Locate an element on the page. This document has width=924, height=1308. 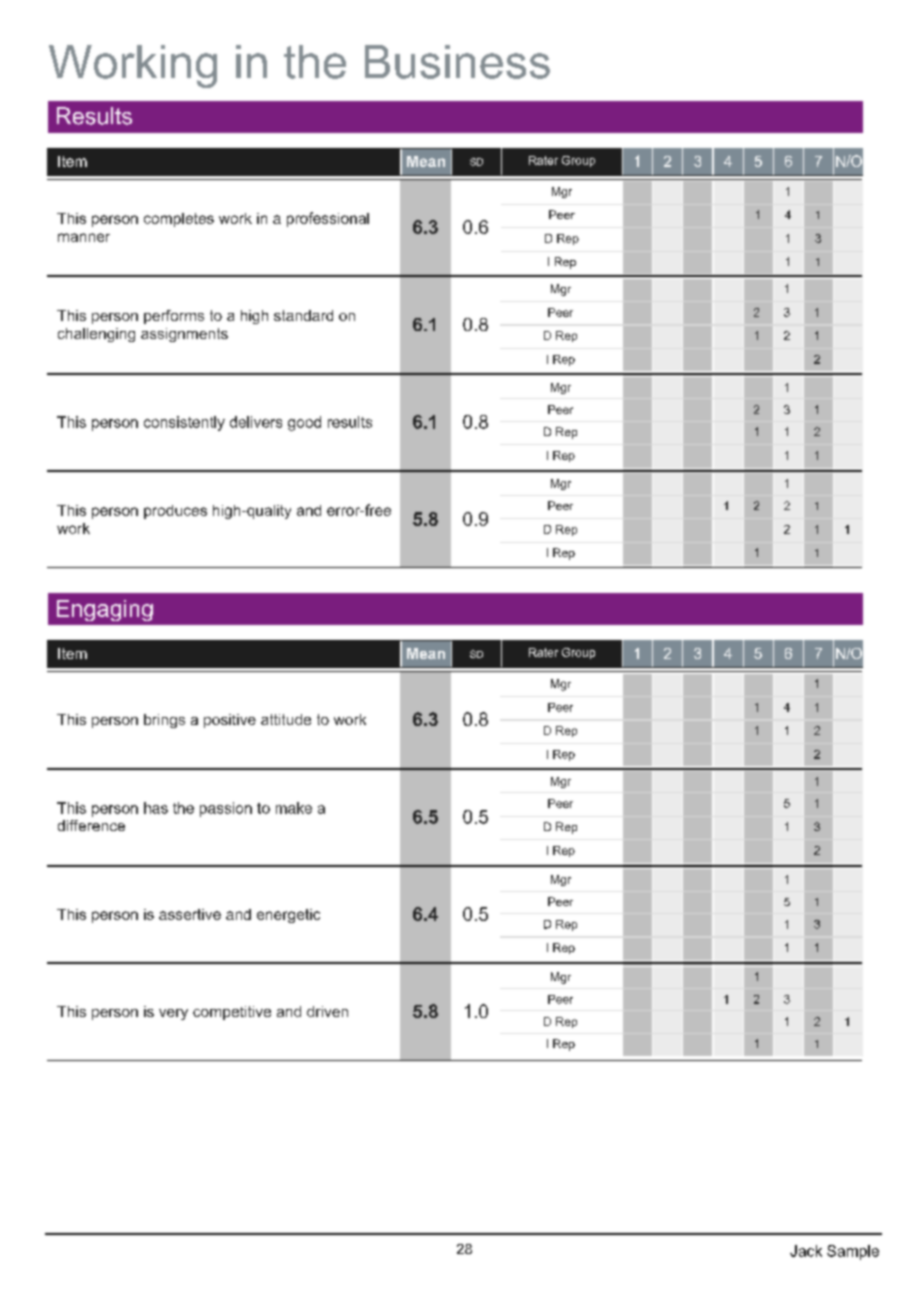
attitude is located at coordinates (286, 719).
